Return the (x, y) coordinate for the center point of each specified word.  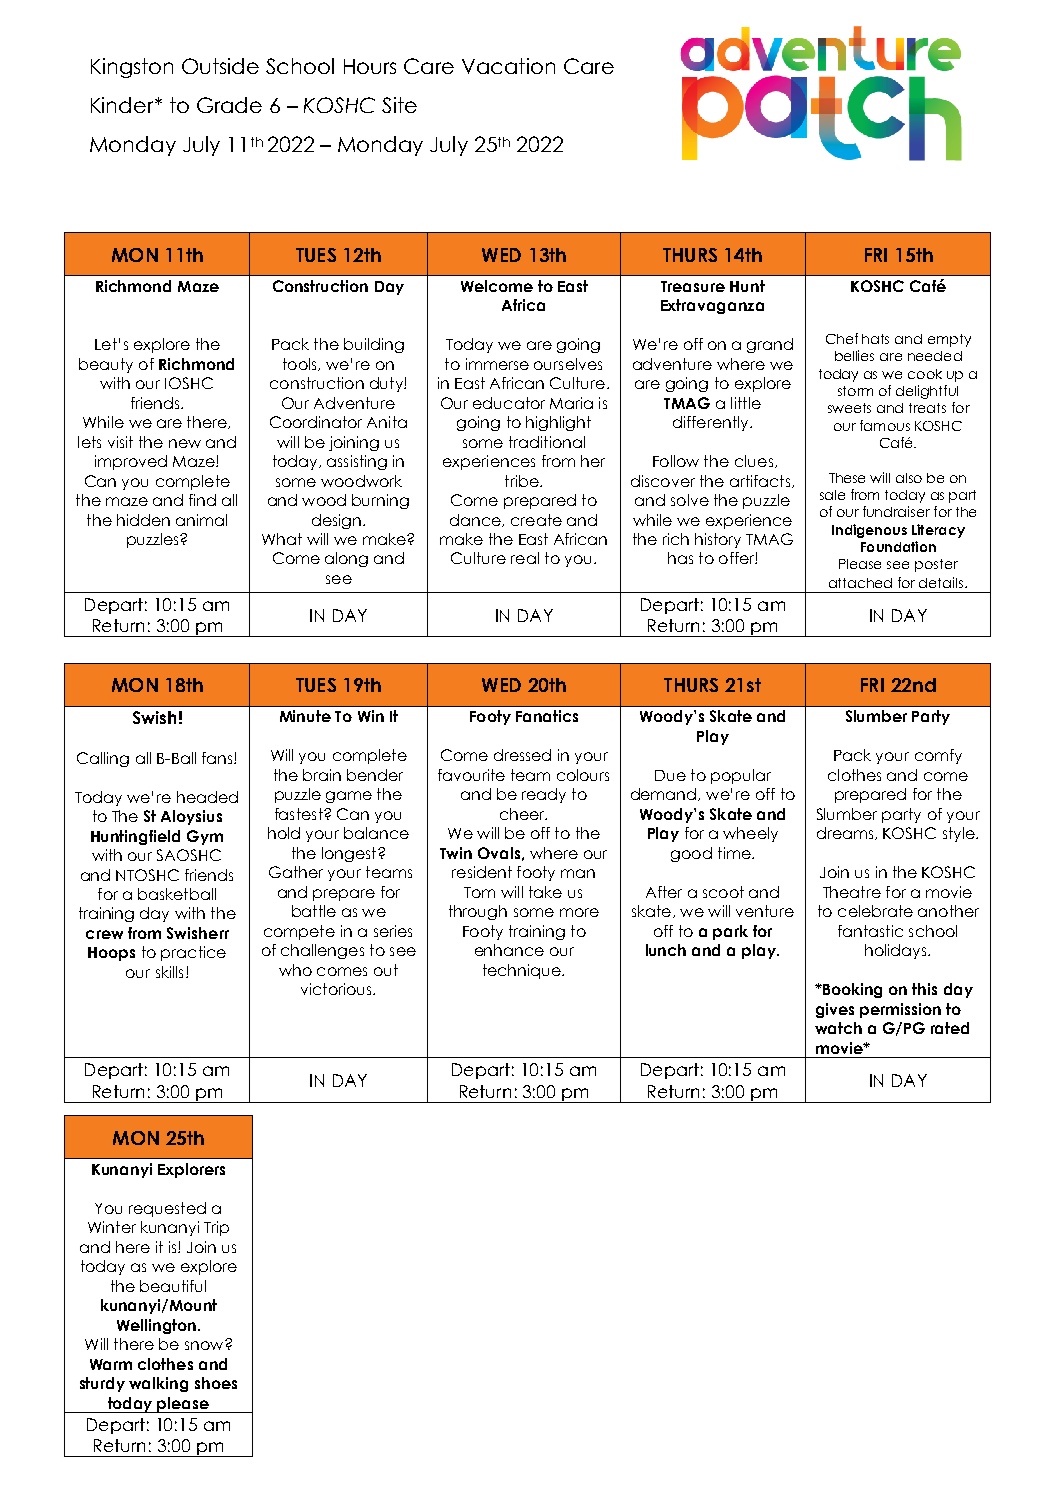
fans (218, 758)
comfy (938, 756)
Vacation (508, 66)
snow (205, 1345)
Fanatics (547, 716)
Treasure (693, 286)
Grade (229, 105)
